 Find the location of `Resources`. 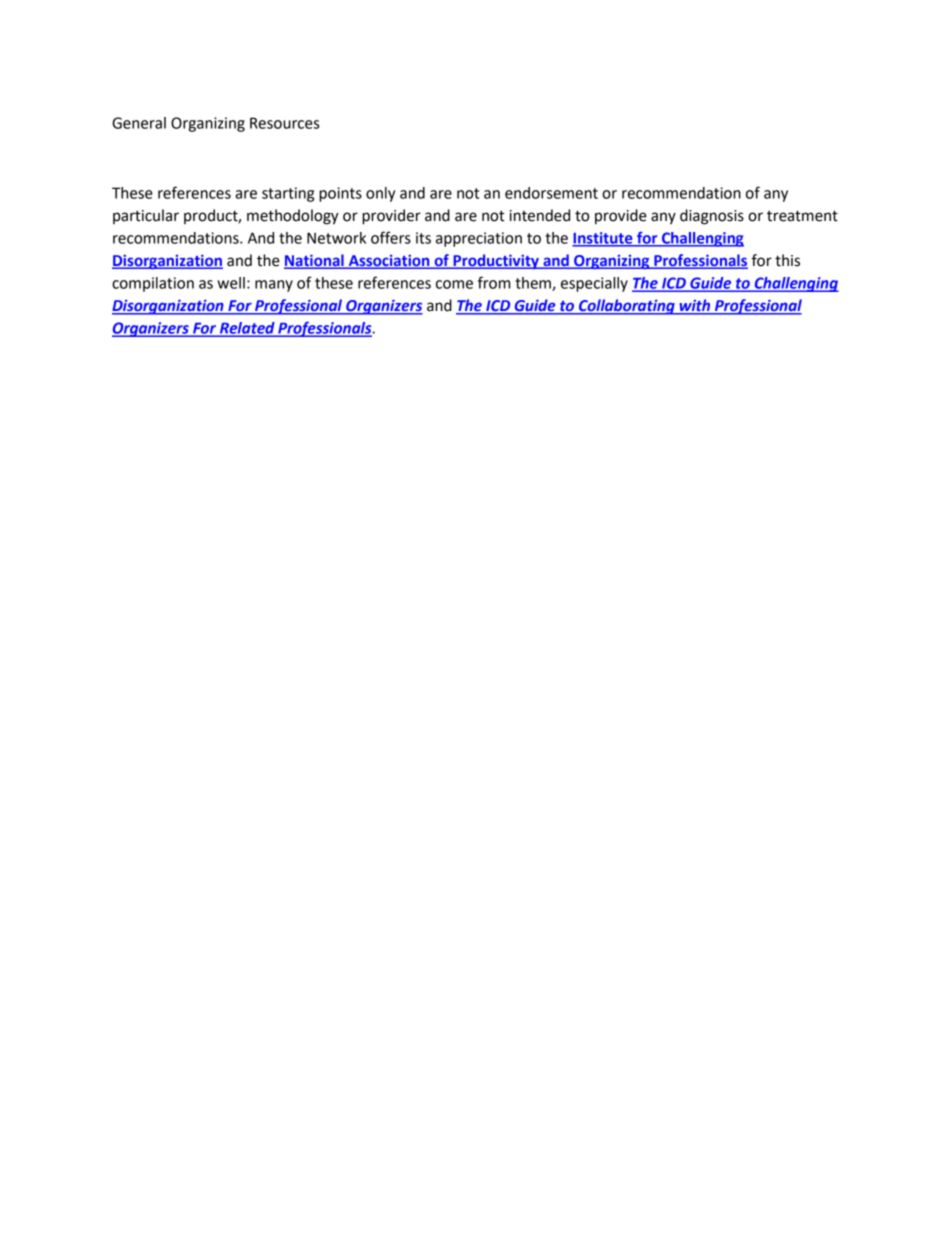

Resources is located at coordinates (284, 123).
